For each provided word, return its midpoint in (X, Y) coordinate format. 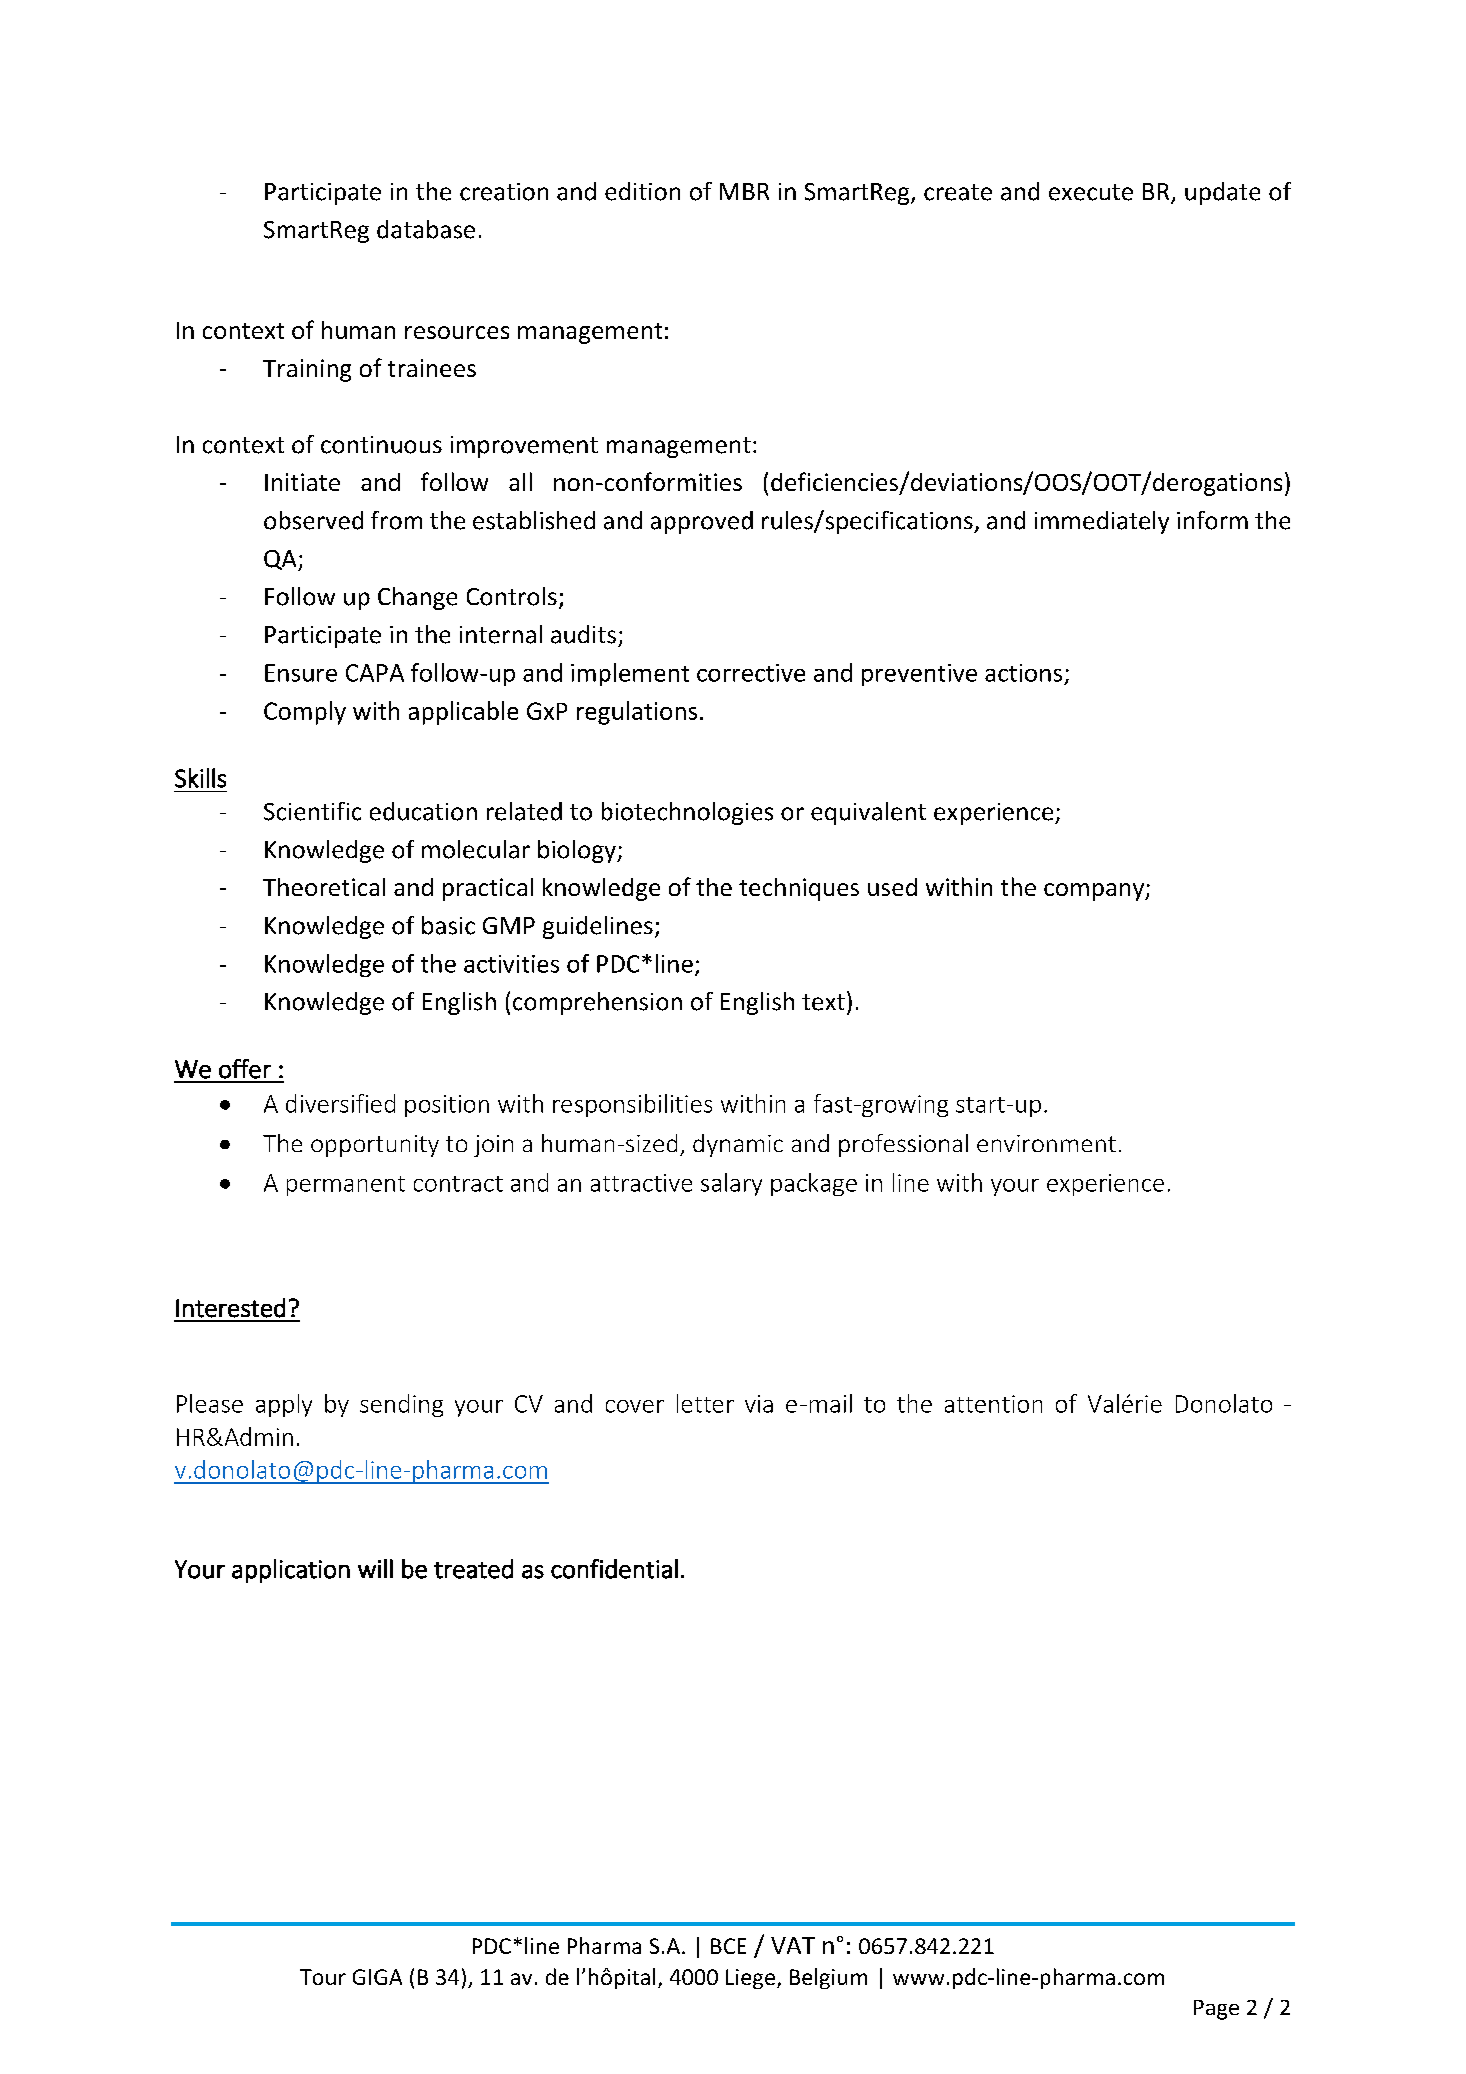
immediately (1102, 522)
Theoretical (324, 887)
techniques (799, 889)
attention (993, 1404)
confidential (614, 1569)
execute (1091, 192)
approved (702, 522)
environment (1046, 1143)
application (291, 1571)
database (426, 229)
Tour (323, 1977)
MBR (744, 191)
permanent (346, 1186)
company (1095, 892)
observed (313, 520)
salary (731, 1184)
